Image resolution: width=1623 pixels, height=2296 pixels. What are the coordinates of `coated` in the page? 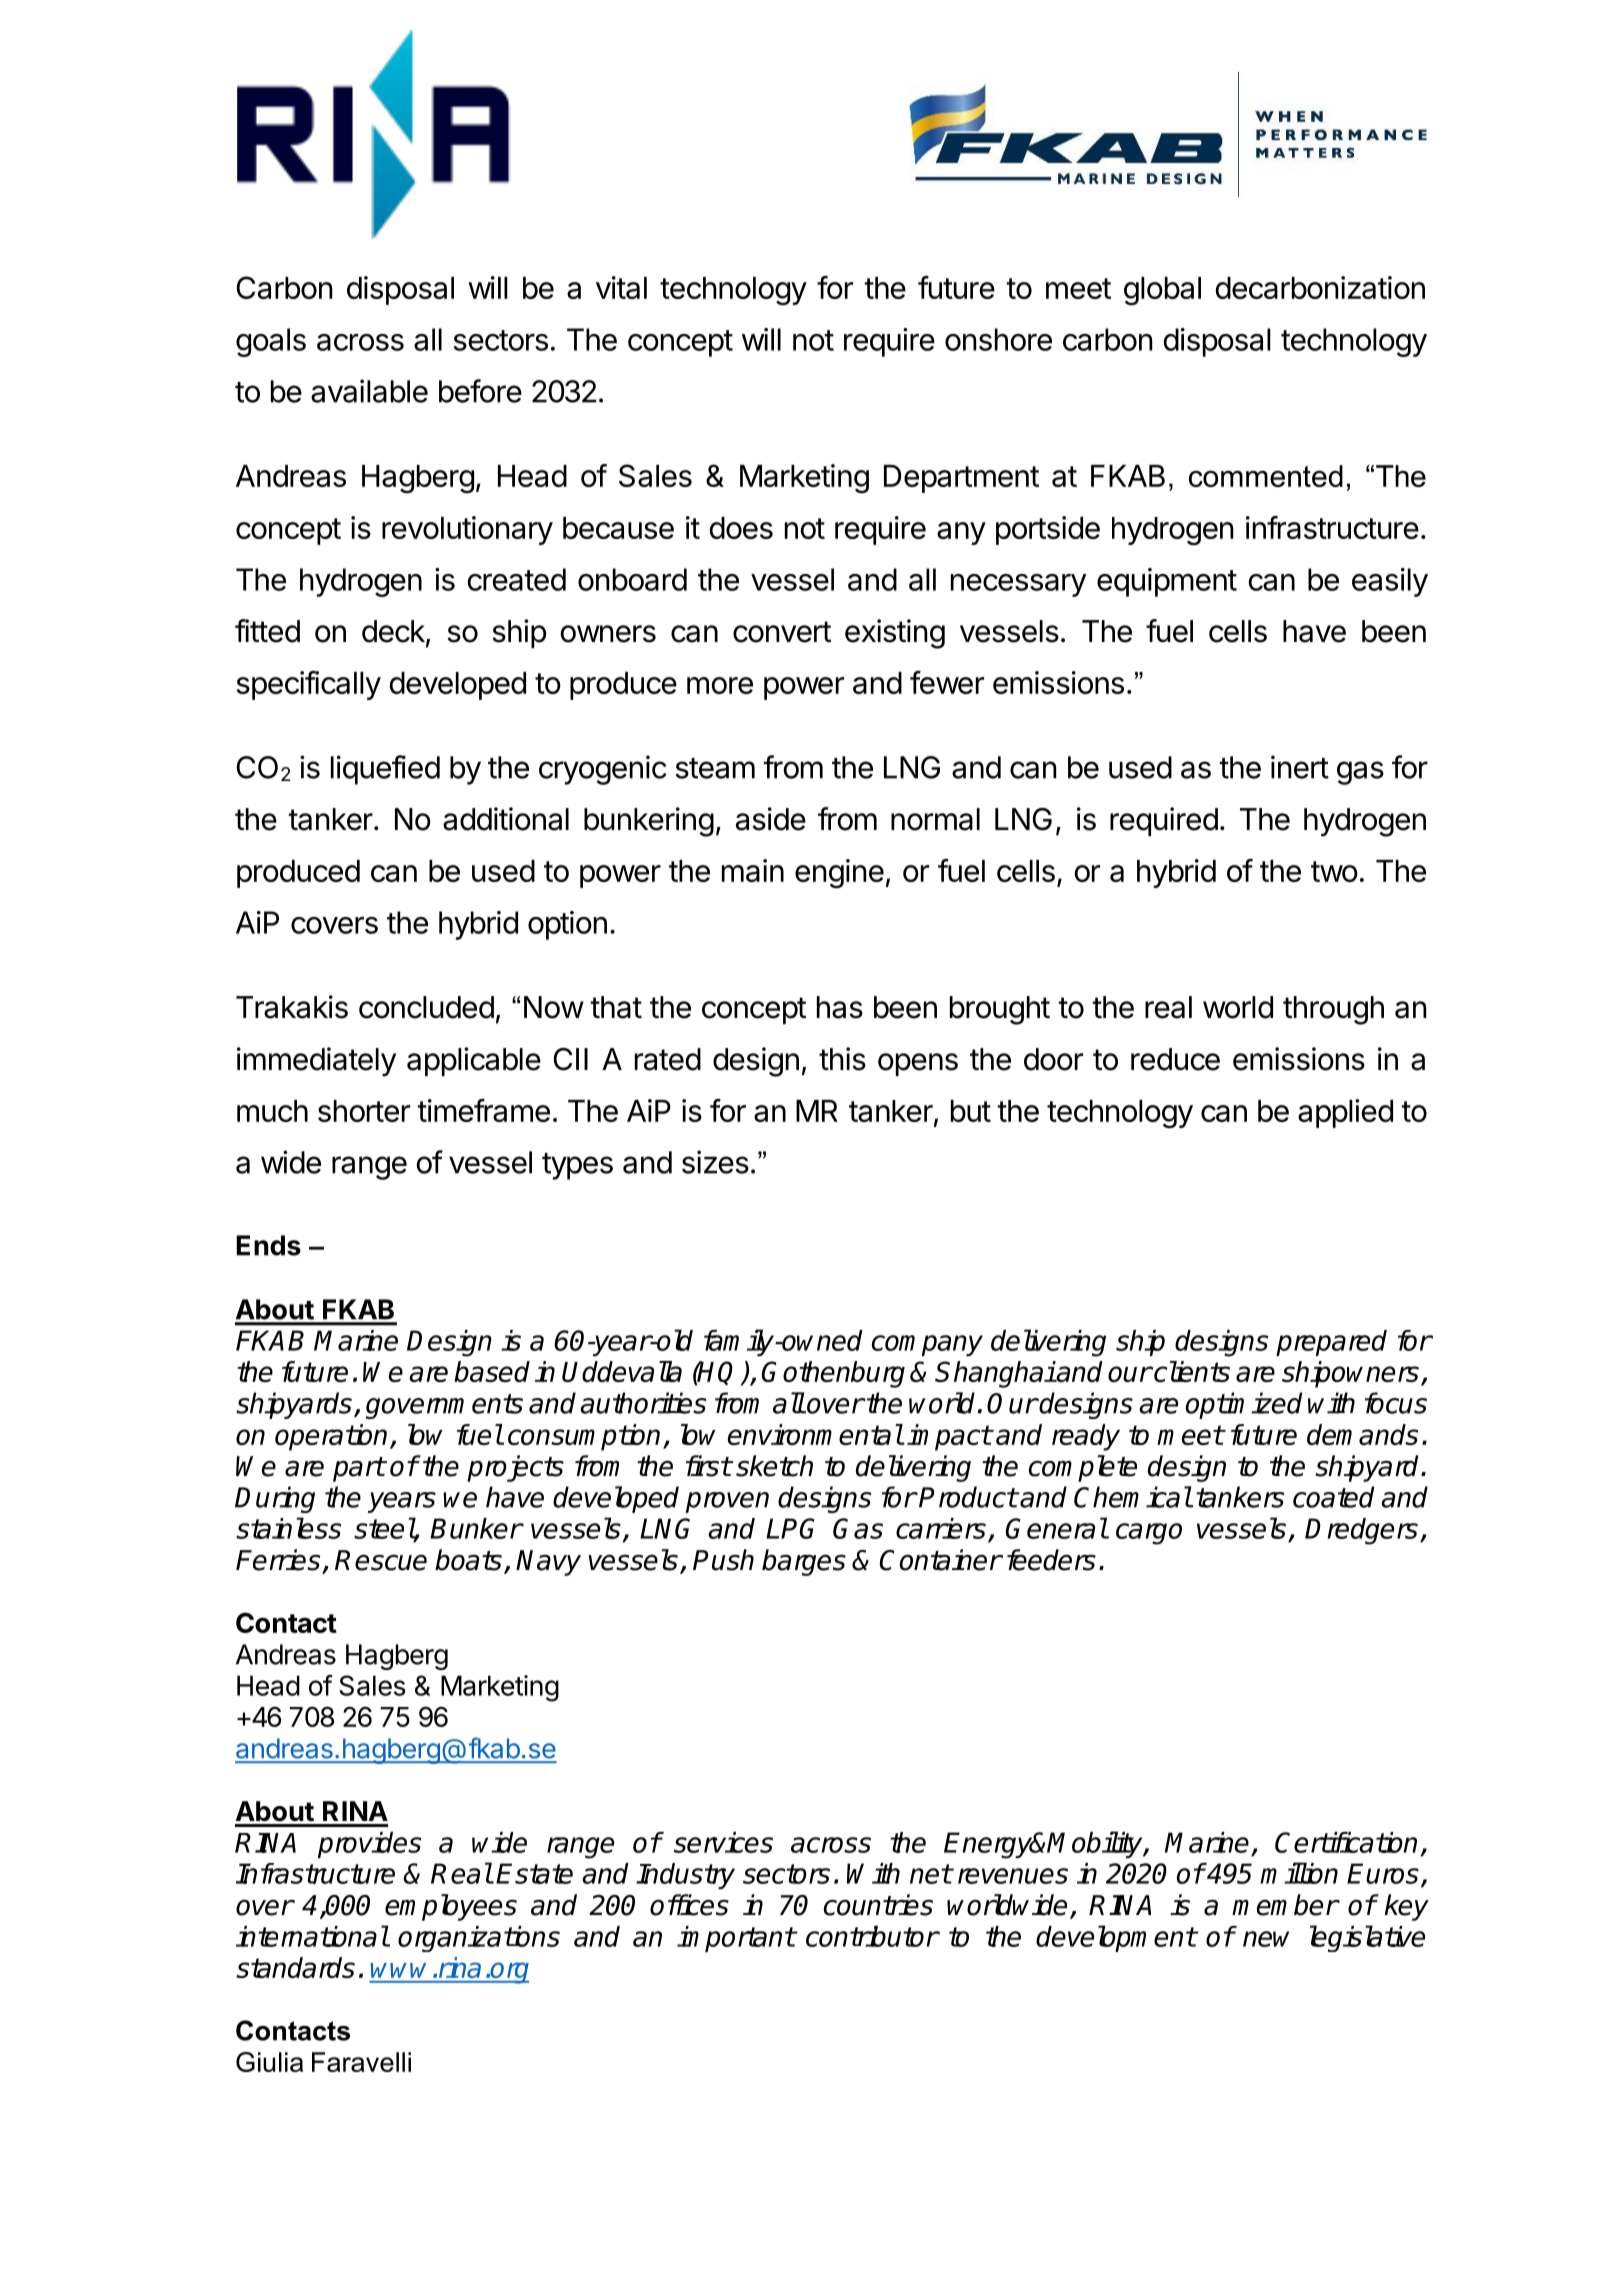 It's located at (1333, 1497).
